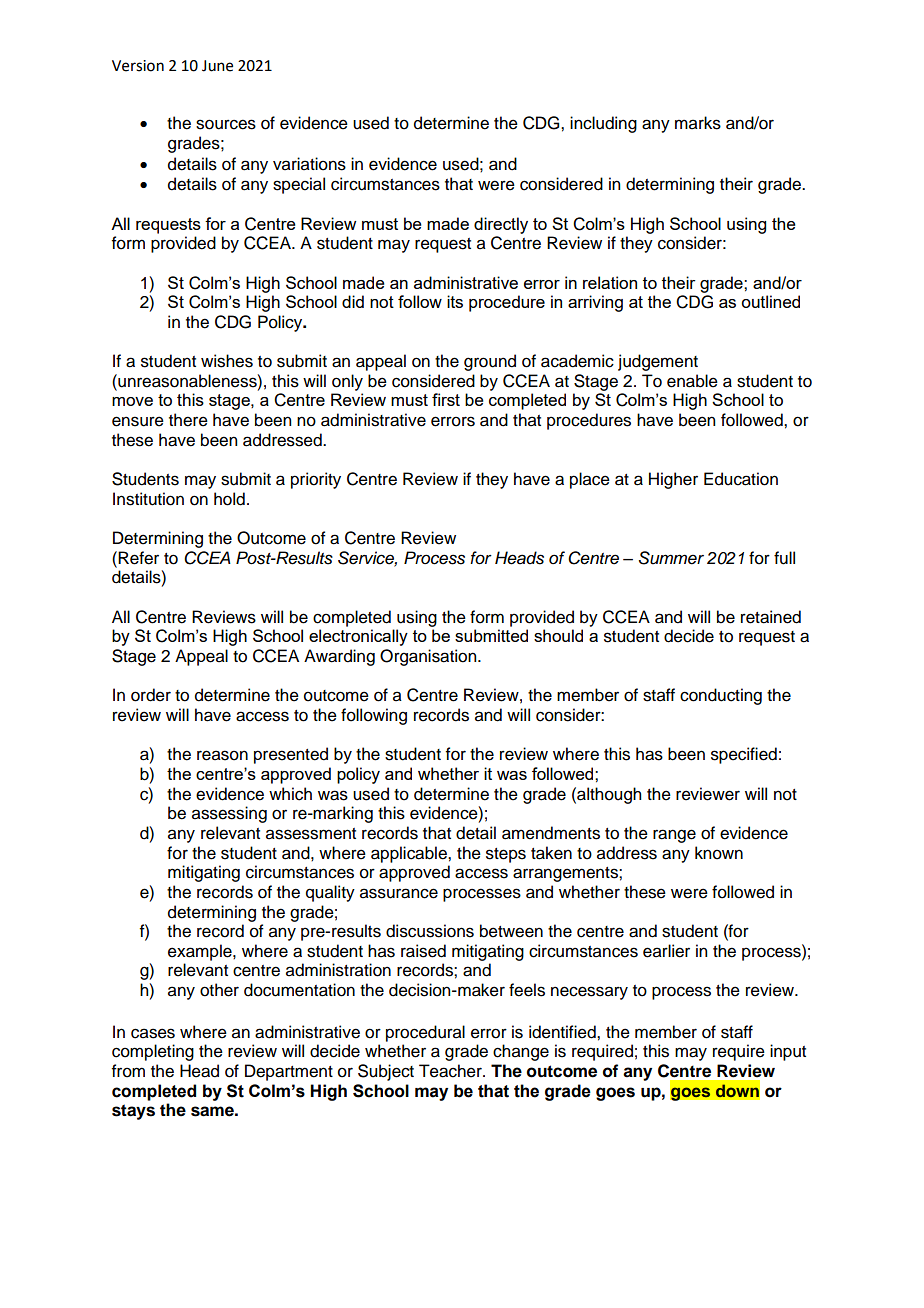 The width and height of the image is (924, 1308). I want to click on completing, so click(153, 1052).
